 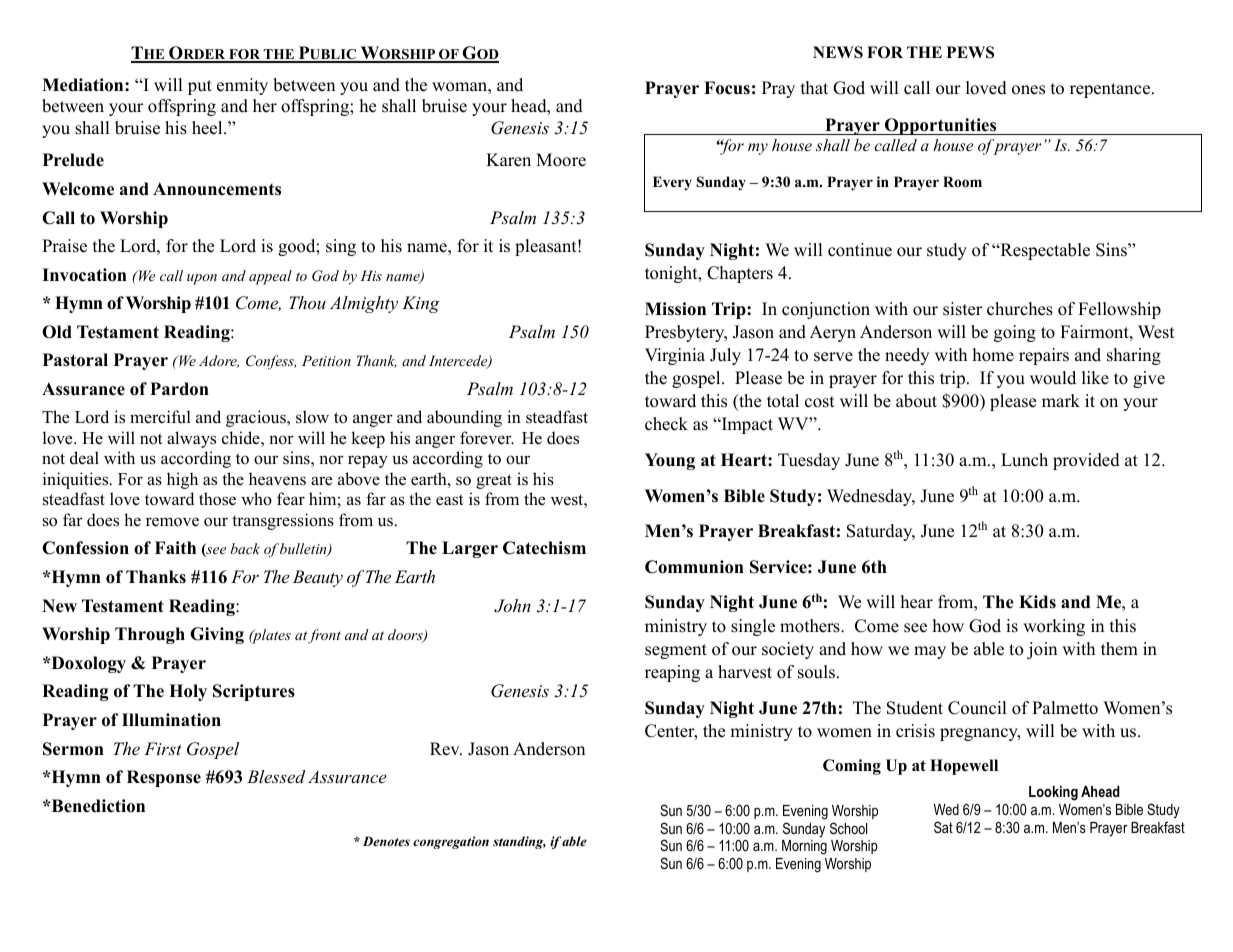 What do you see at coordinates (519, 842) in the screenshot?
I see `standing` at bounding box center [519, 842].
